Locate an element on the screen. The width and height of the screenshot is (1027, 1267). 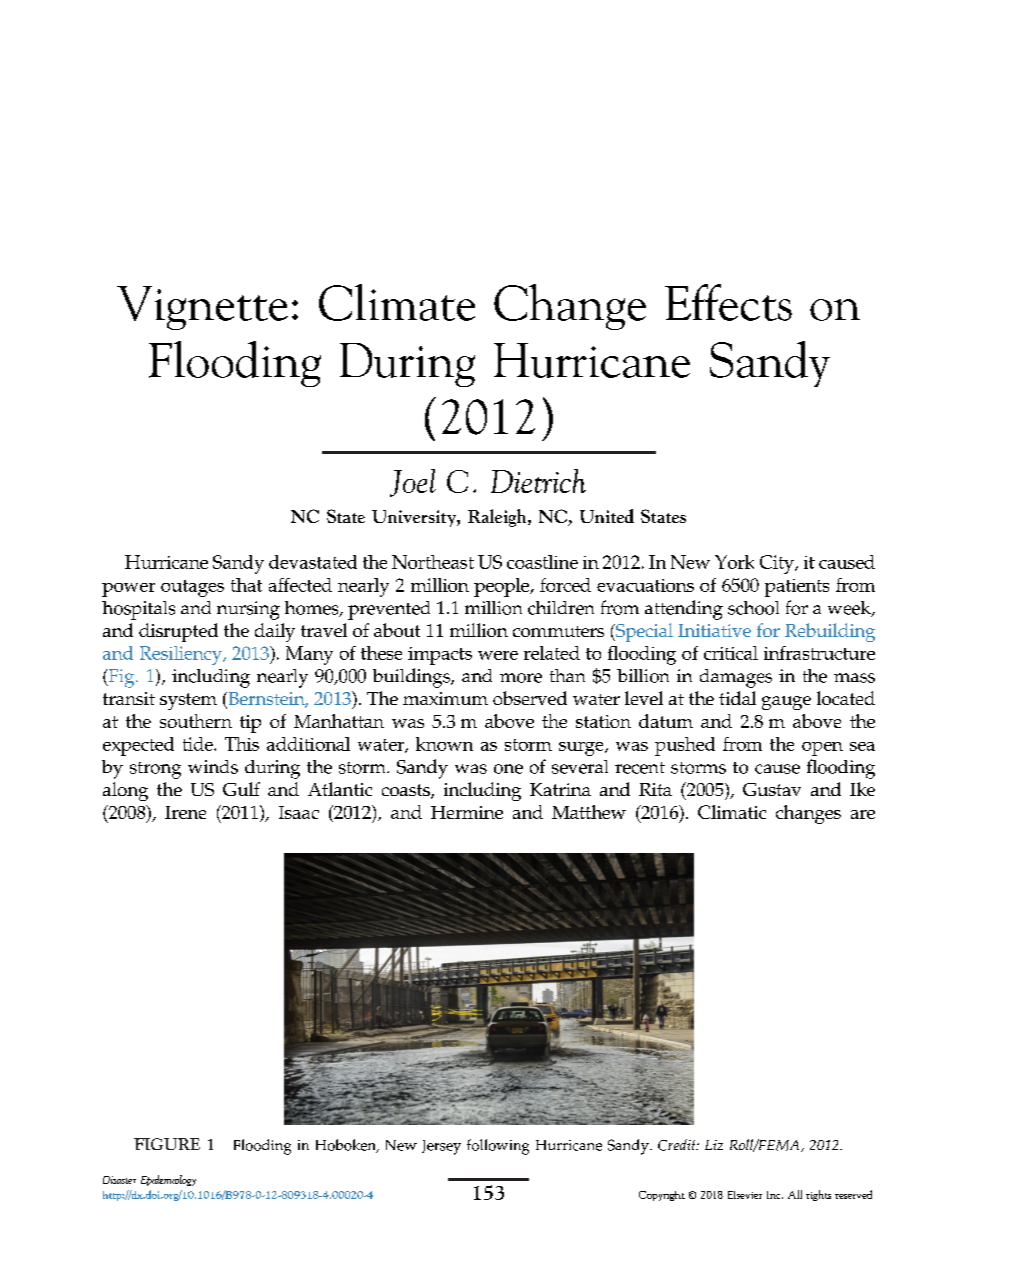
one is located at coordinates (508, 769).
